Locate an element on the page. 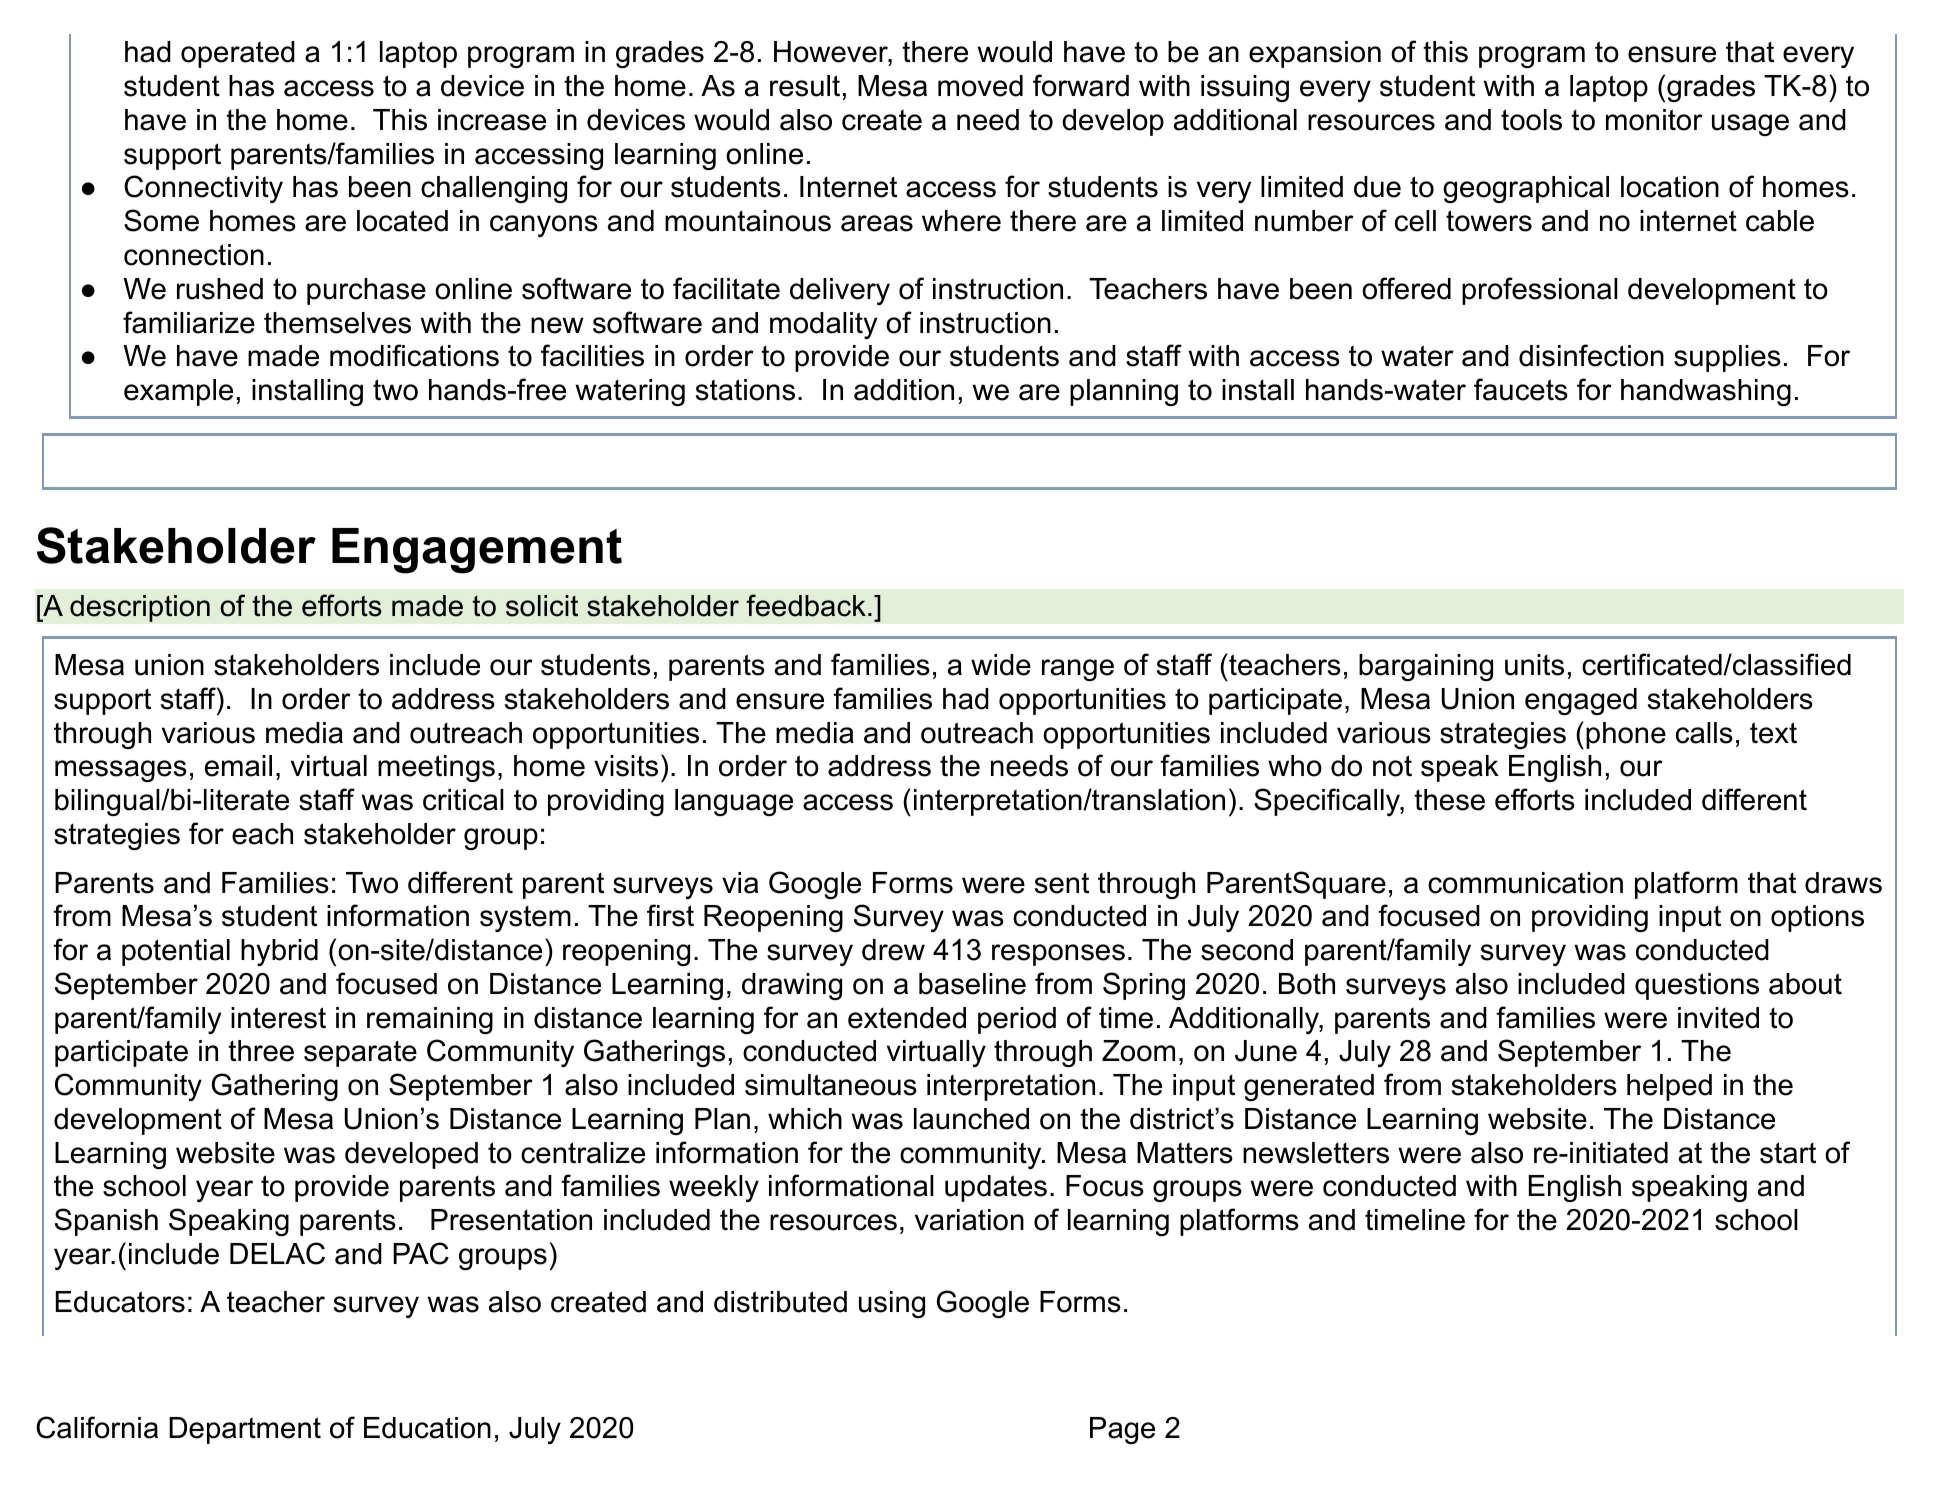  operated is located at coordinates (238, 54).
